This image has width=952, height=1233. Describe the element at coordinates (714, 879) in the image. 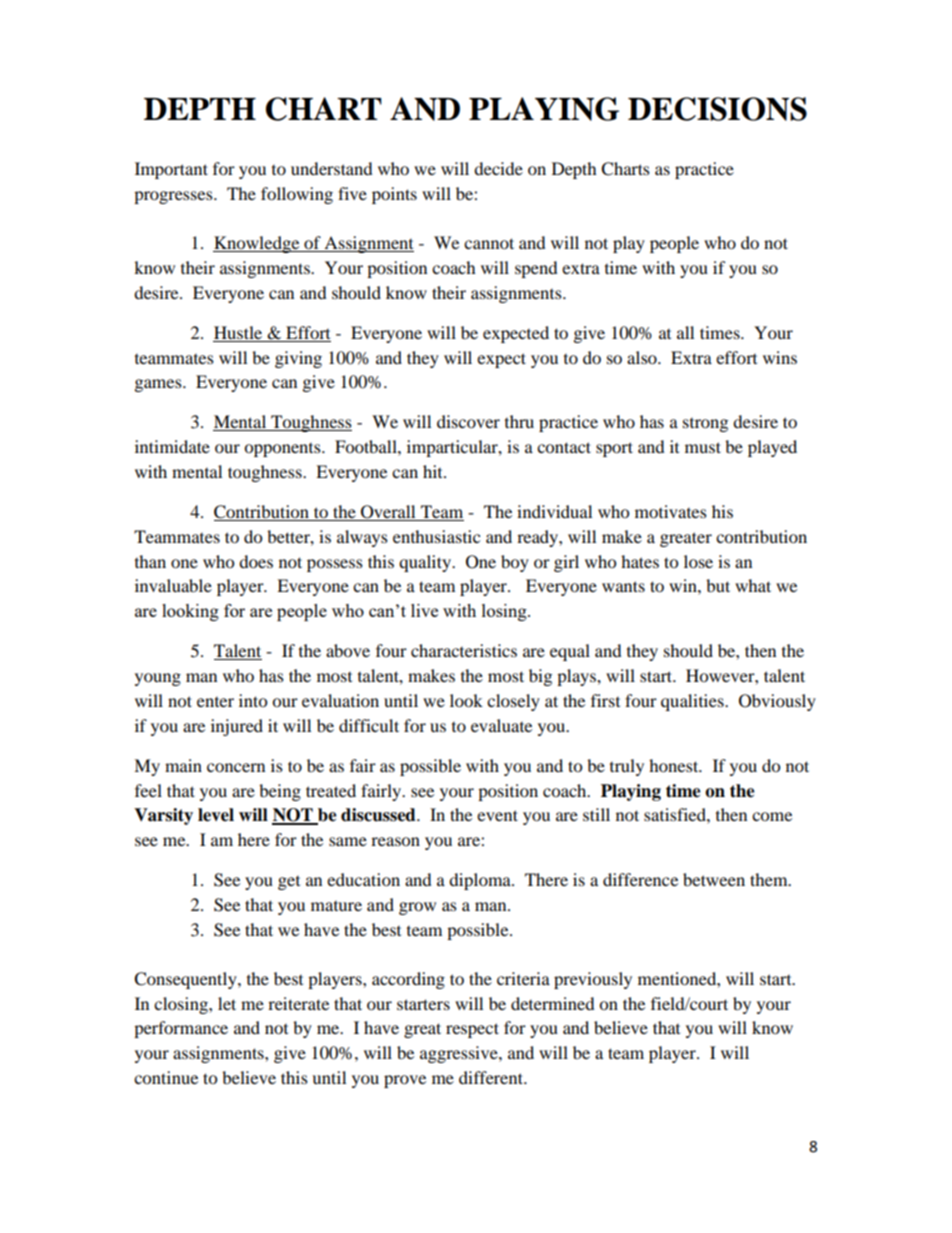

I see `between` at that location.
